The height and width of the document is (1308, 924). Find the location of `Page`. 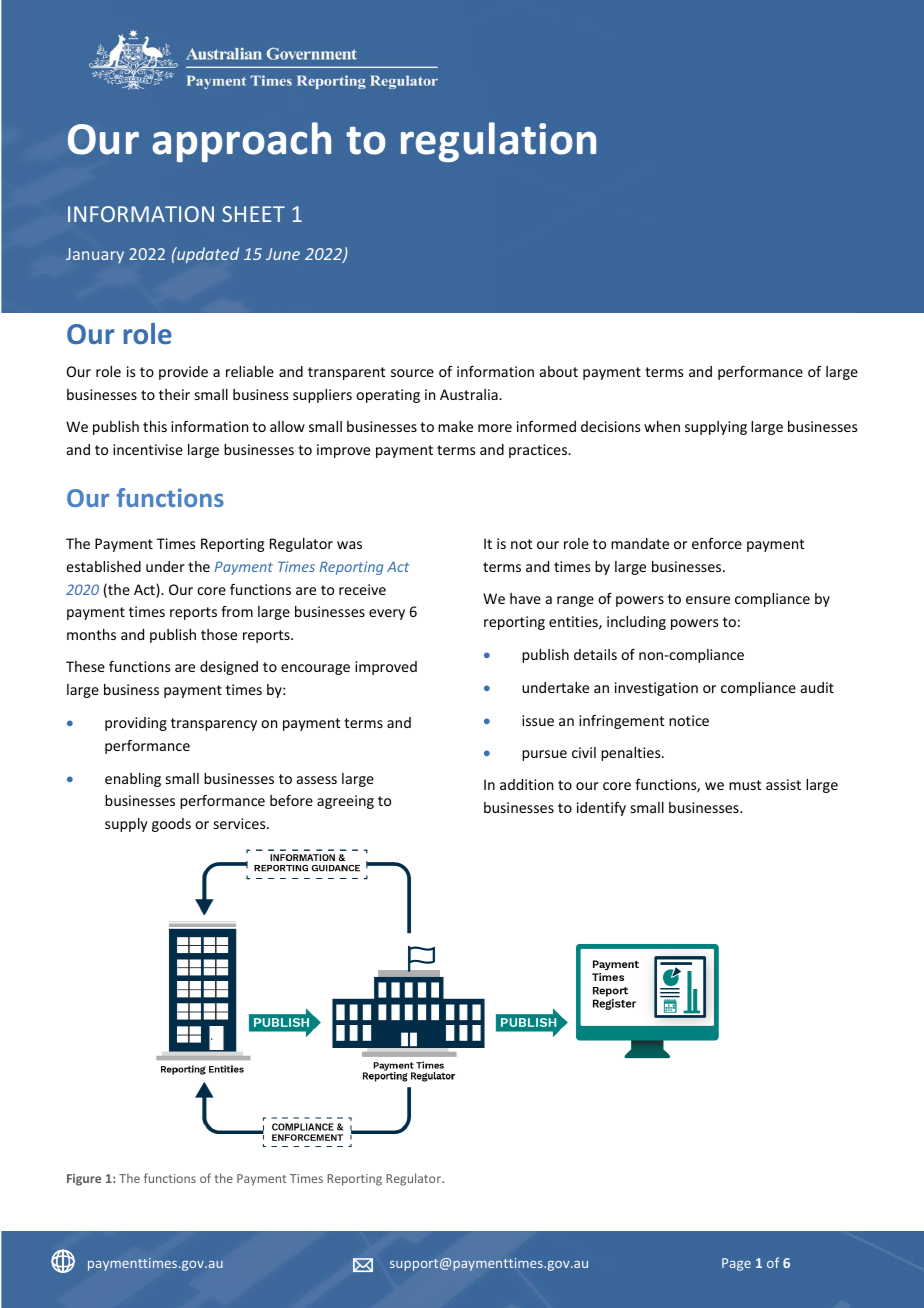

Page is located at coordinates (736, 1264).
